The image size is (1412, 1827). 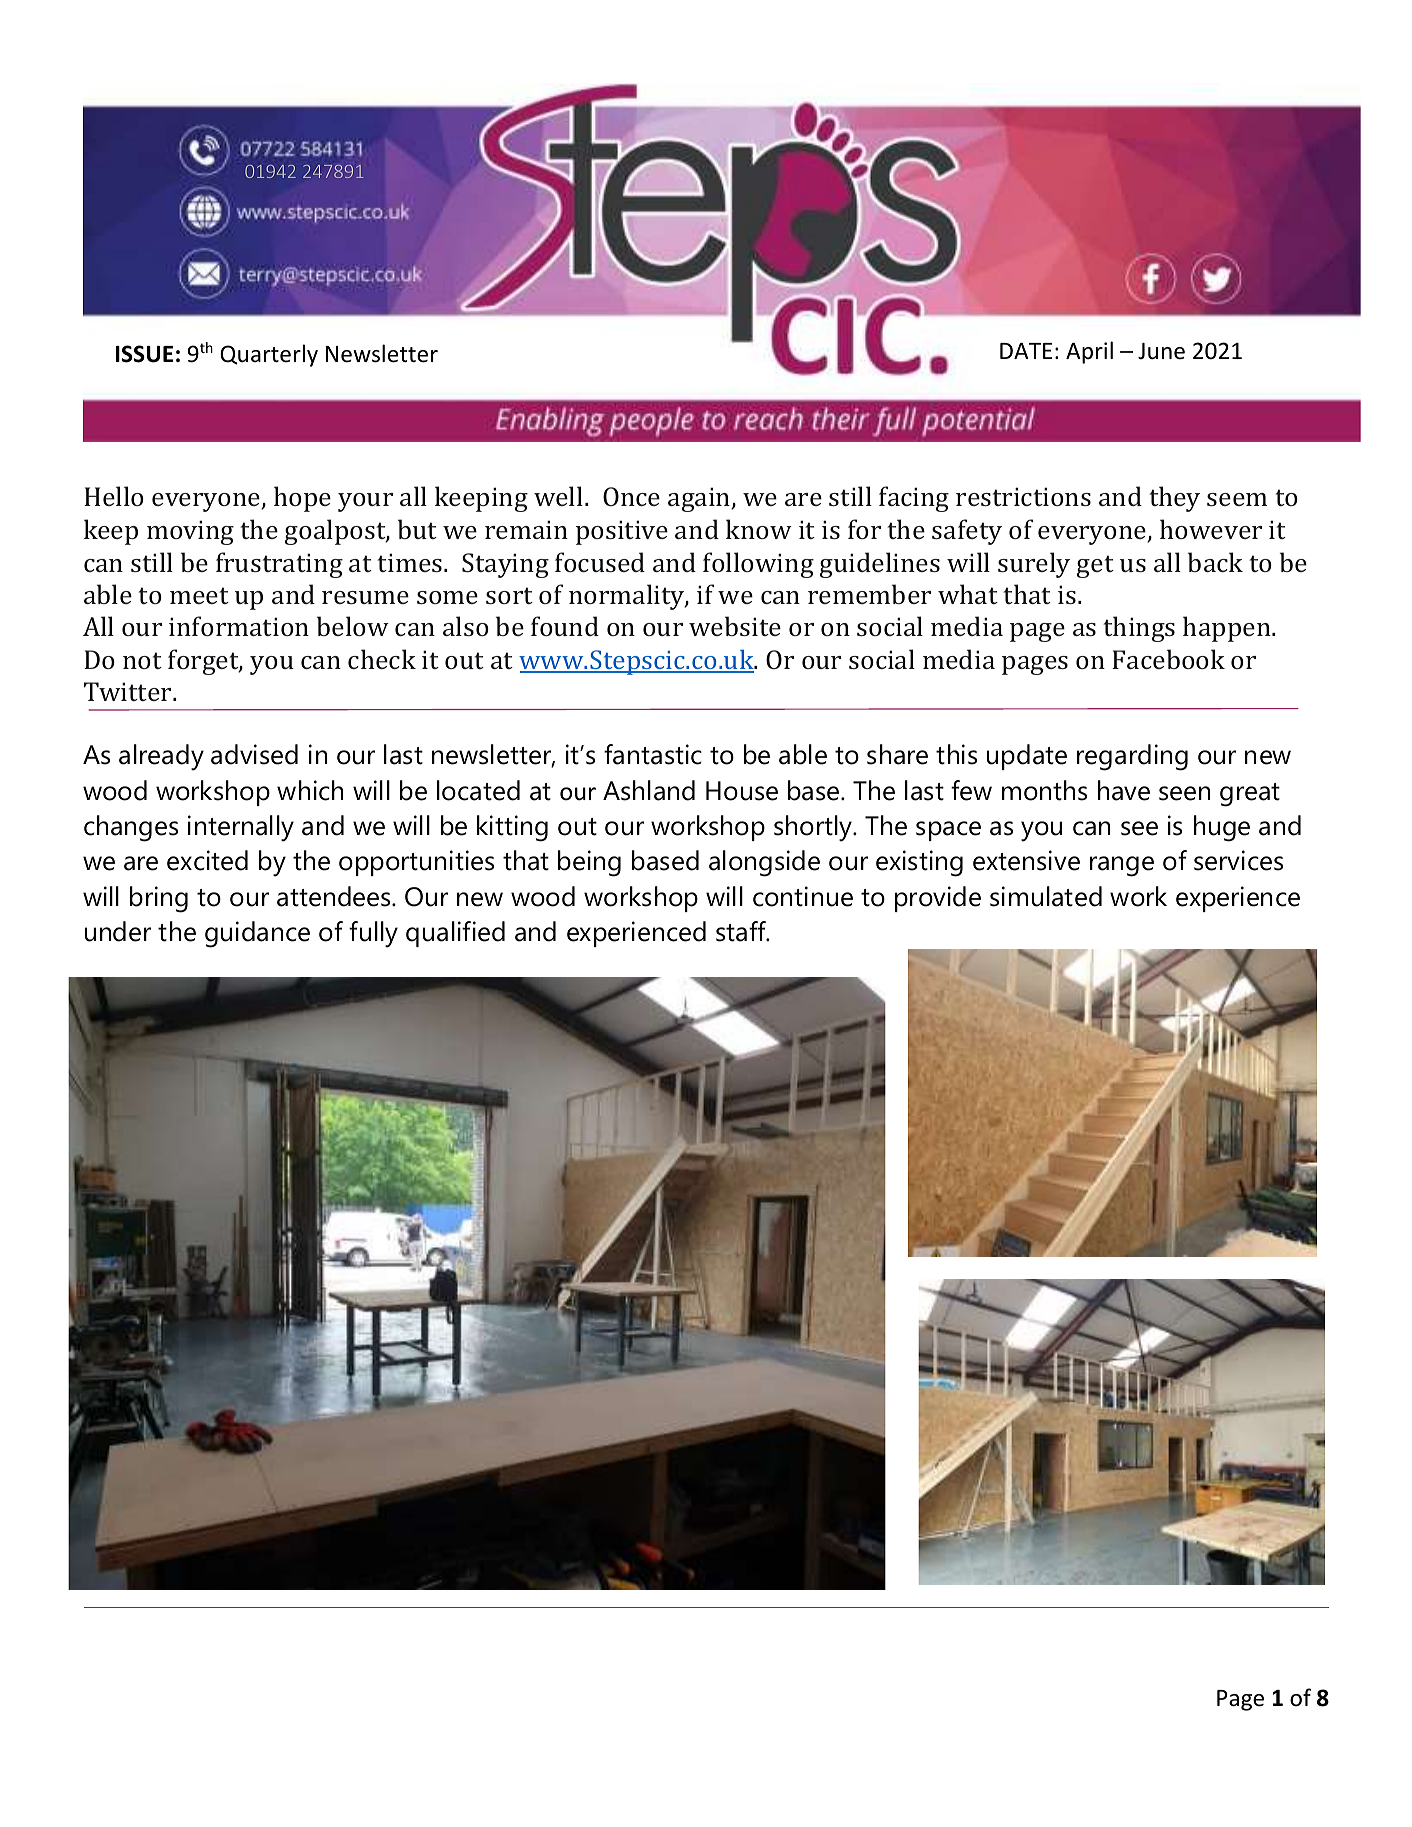 What do you see at coordinates (269, 355) in the image?
I see `Quarterly` at bounding box center [269, 355].
